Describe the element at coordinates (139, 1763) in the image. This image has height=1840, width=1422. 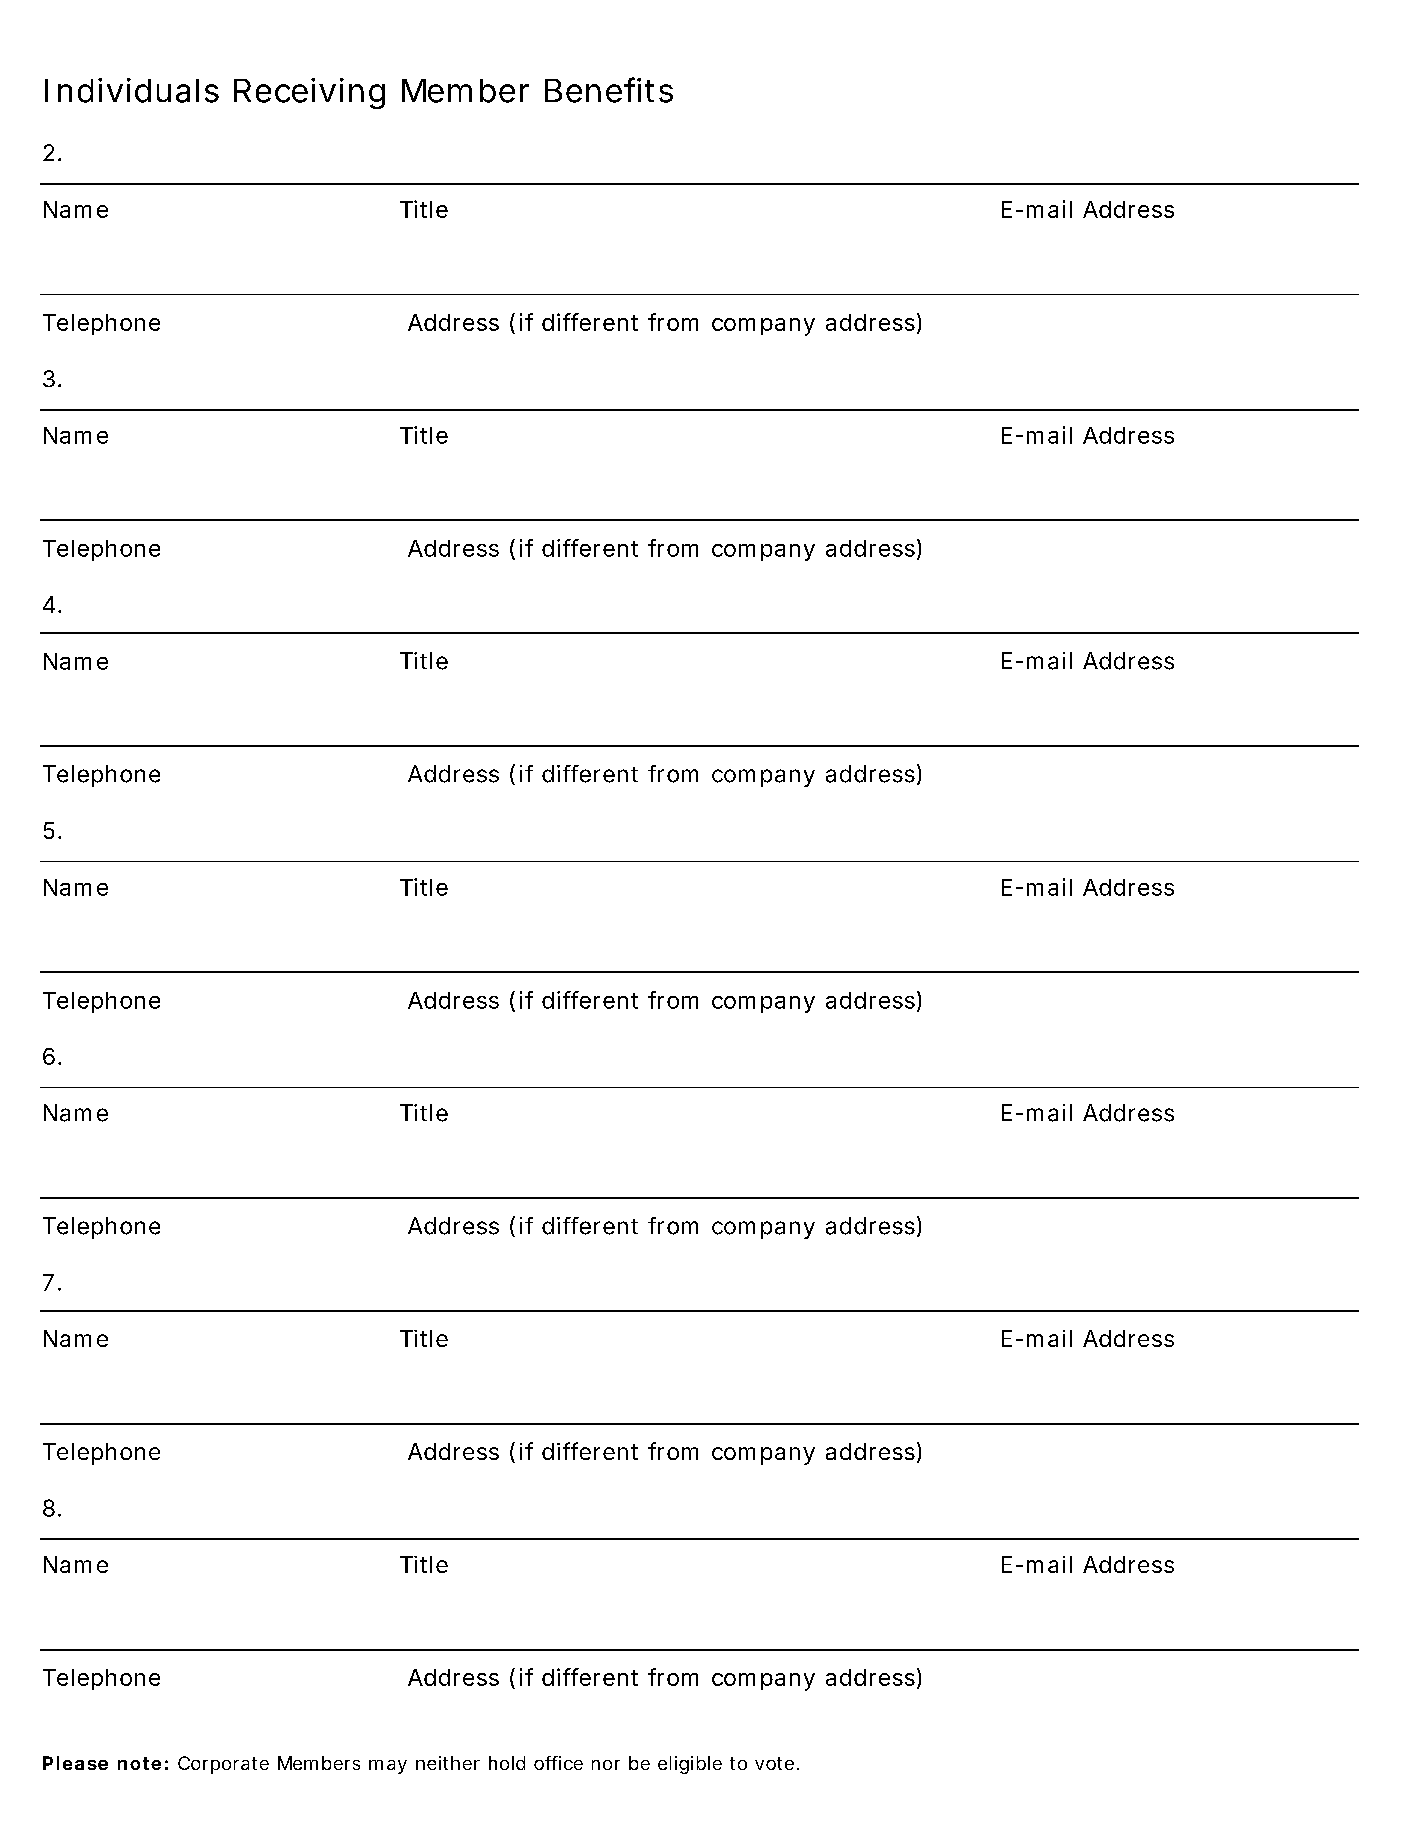
I see `note` at that location.
